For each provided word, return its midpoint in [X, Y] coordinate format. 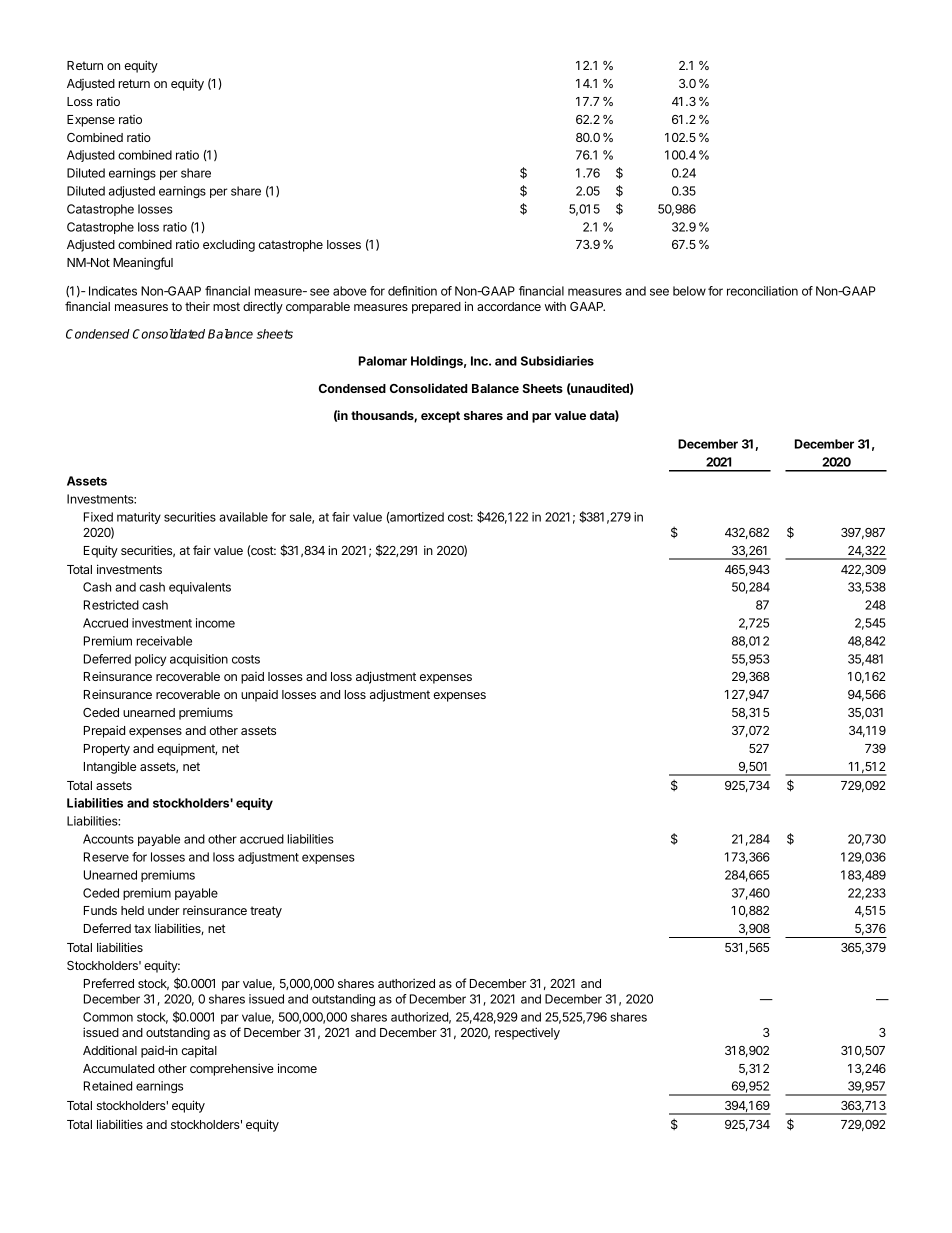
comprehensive [232, 1069]
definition [412, 291]
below [689, 291]
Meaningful [143, 263]
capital [199, 1051]
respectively [527, 1033]
